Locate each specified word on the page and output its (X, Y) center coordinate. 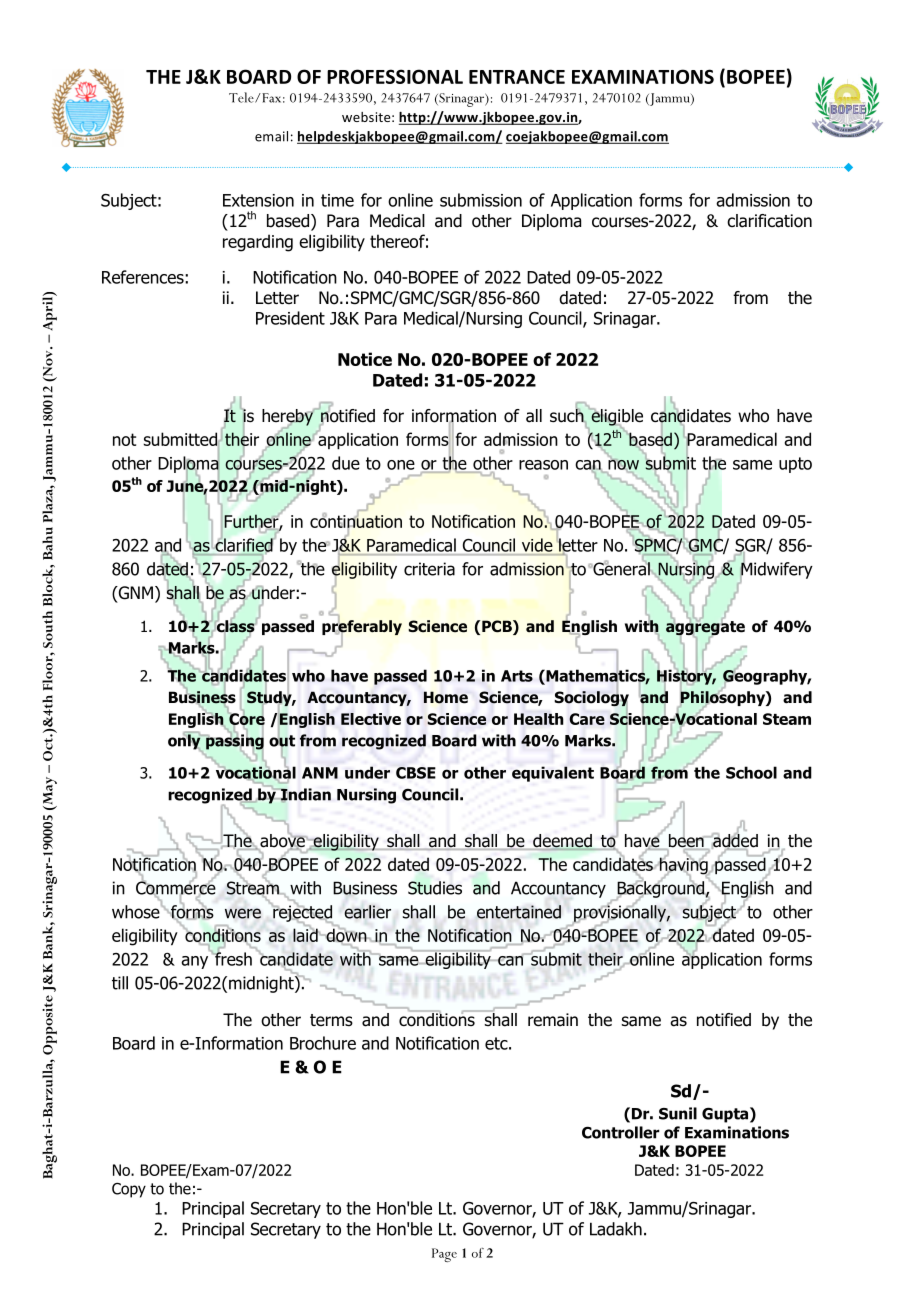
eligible (616, 417)
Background (660, 889)
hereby (288, 418)
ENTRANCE (517, 76)
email (271, 136)
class (235, 626)
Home (446, 697)
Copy (129, 1190)
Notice (365, 359)
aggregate (705, 628)
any (194, 962)
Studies (435, 888)
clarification (769, 221)
